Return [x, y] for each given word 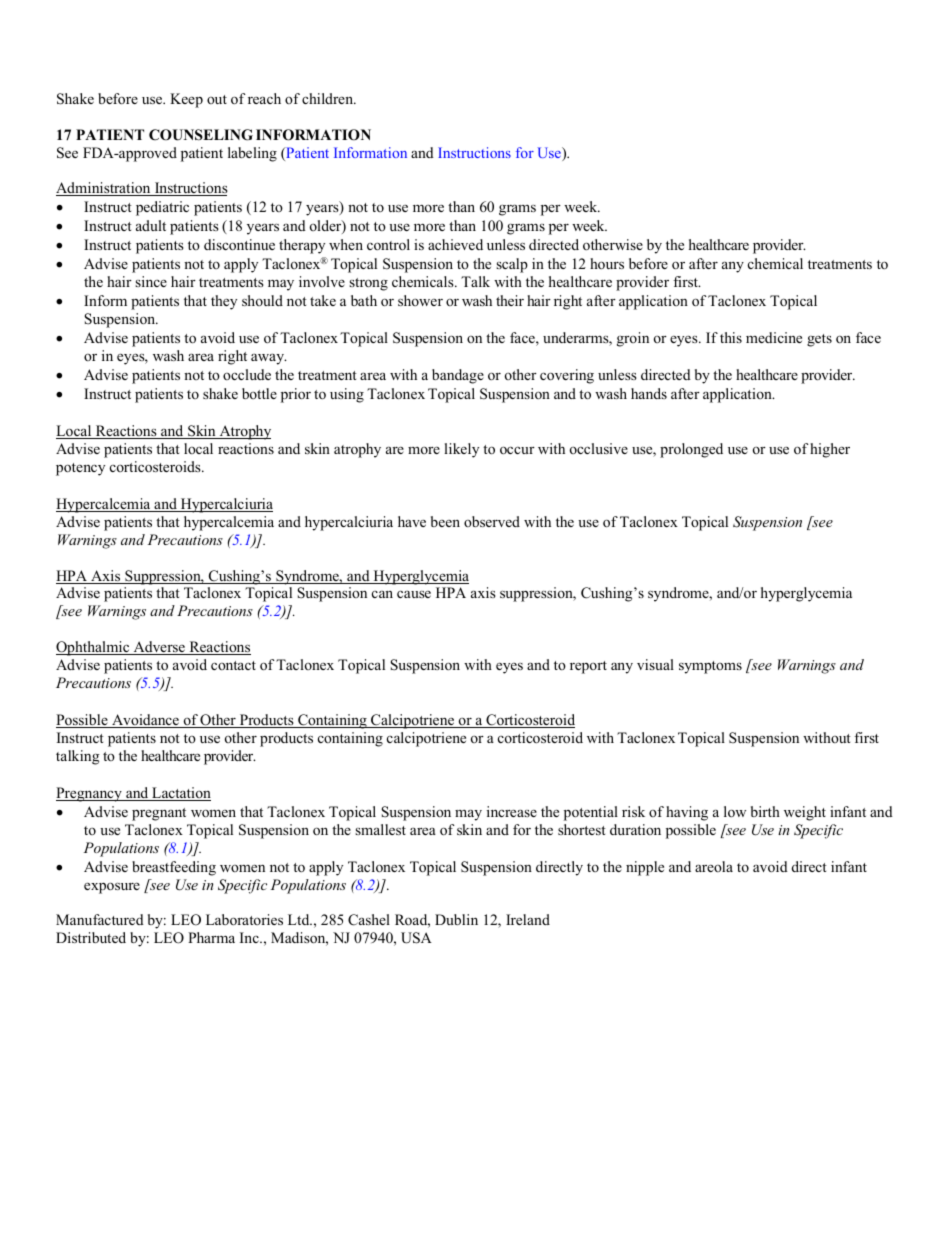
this [731, 337]
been [445, 521]
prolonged [691, 450]
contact [233, 665]
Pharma [211, 937]
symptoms [710, 667]
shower [420, 300]
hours [607, 263]
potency [80, 469]
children [329, 98]
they [224, 302]
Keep [186, 100]
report [588, 667]
